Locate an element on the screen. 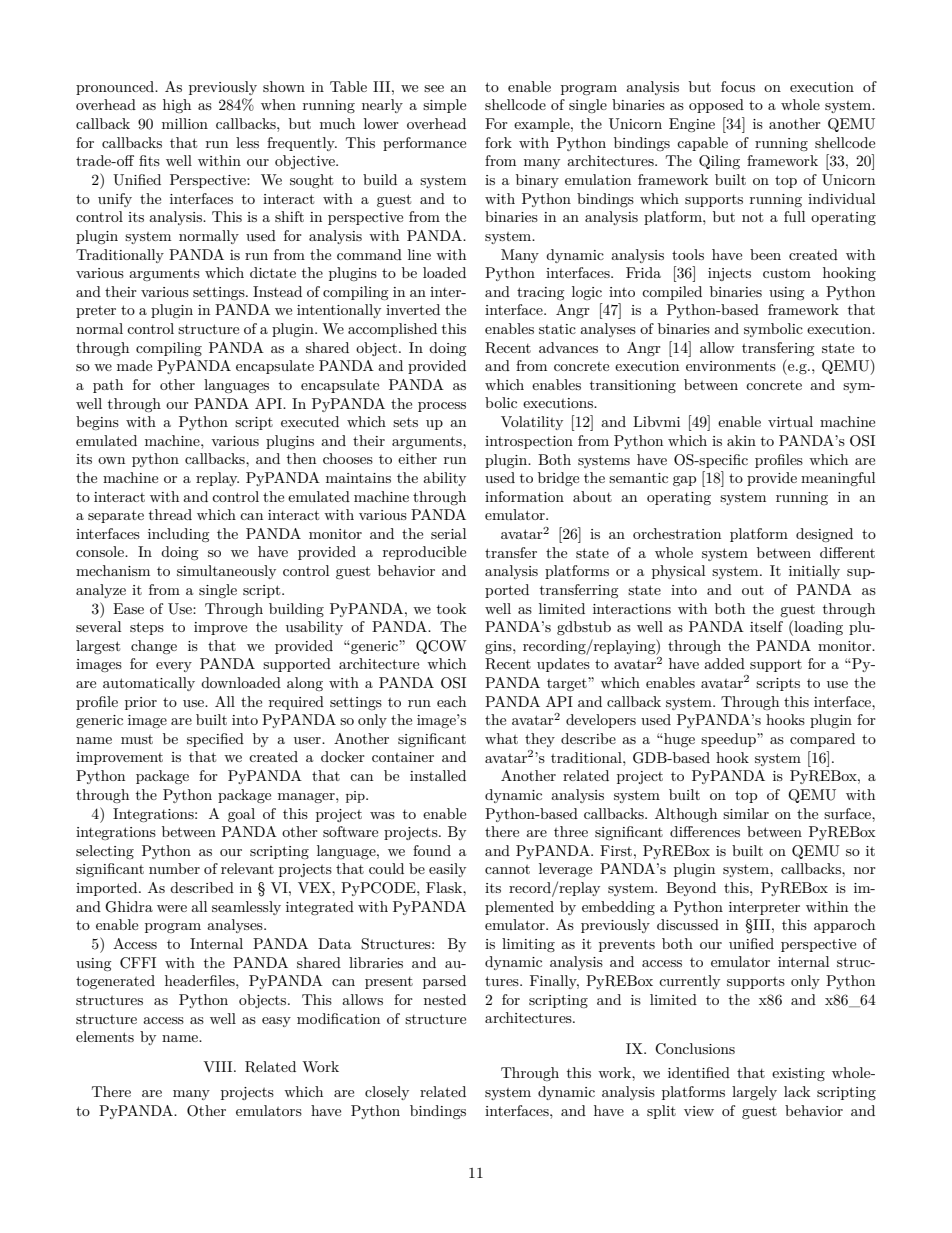  closely is located at coordinates (387, 1093).
